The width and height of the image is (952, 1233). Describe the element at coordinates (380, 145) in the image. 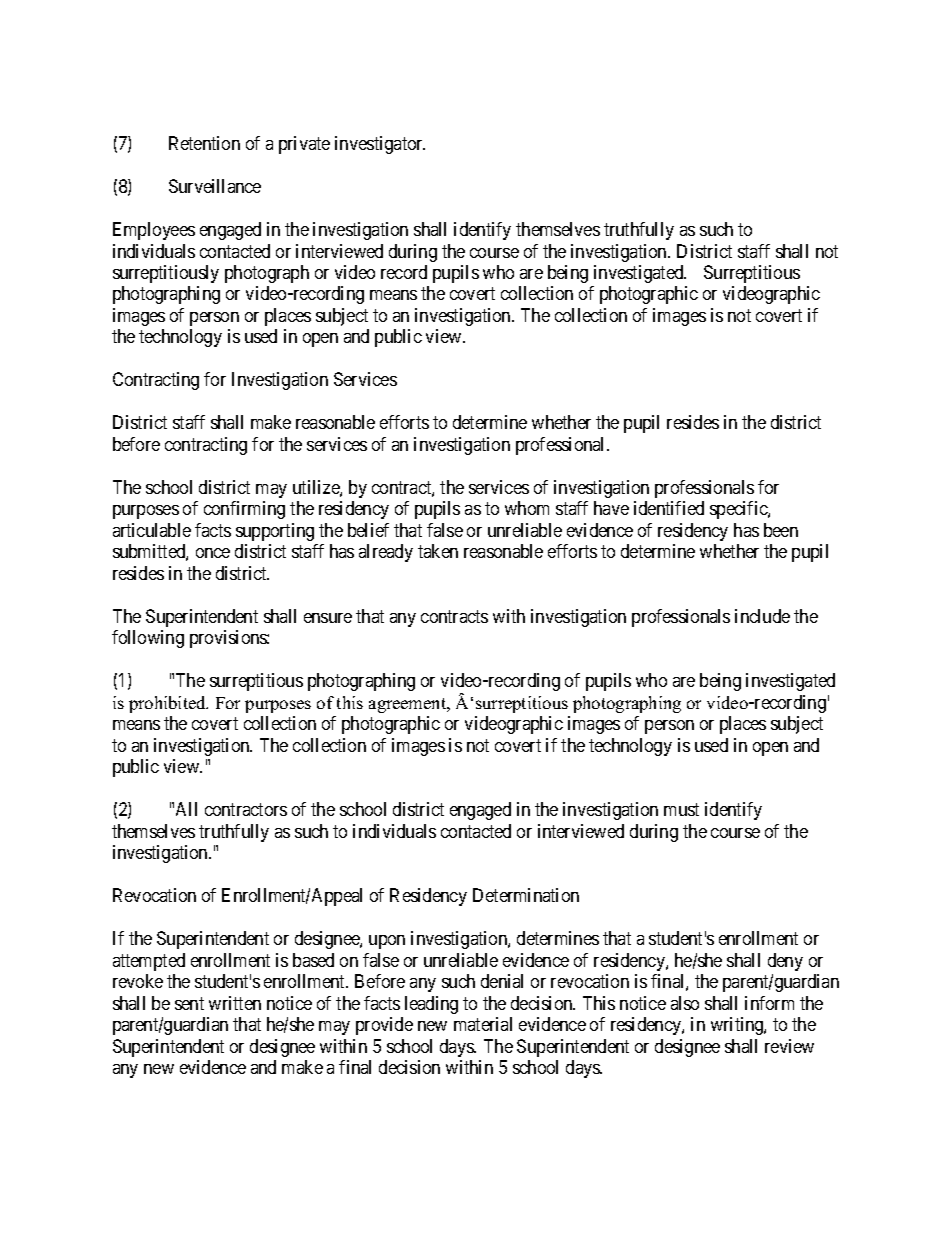

I see `investigator` at that location.
